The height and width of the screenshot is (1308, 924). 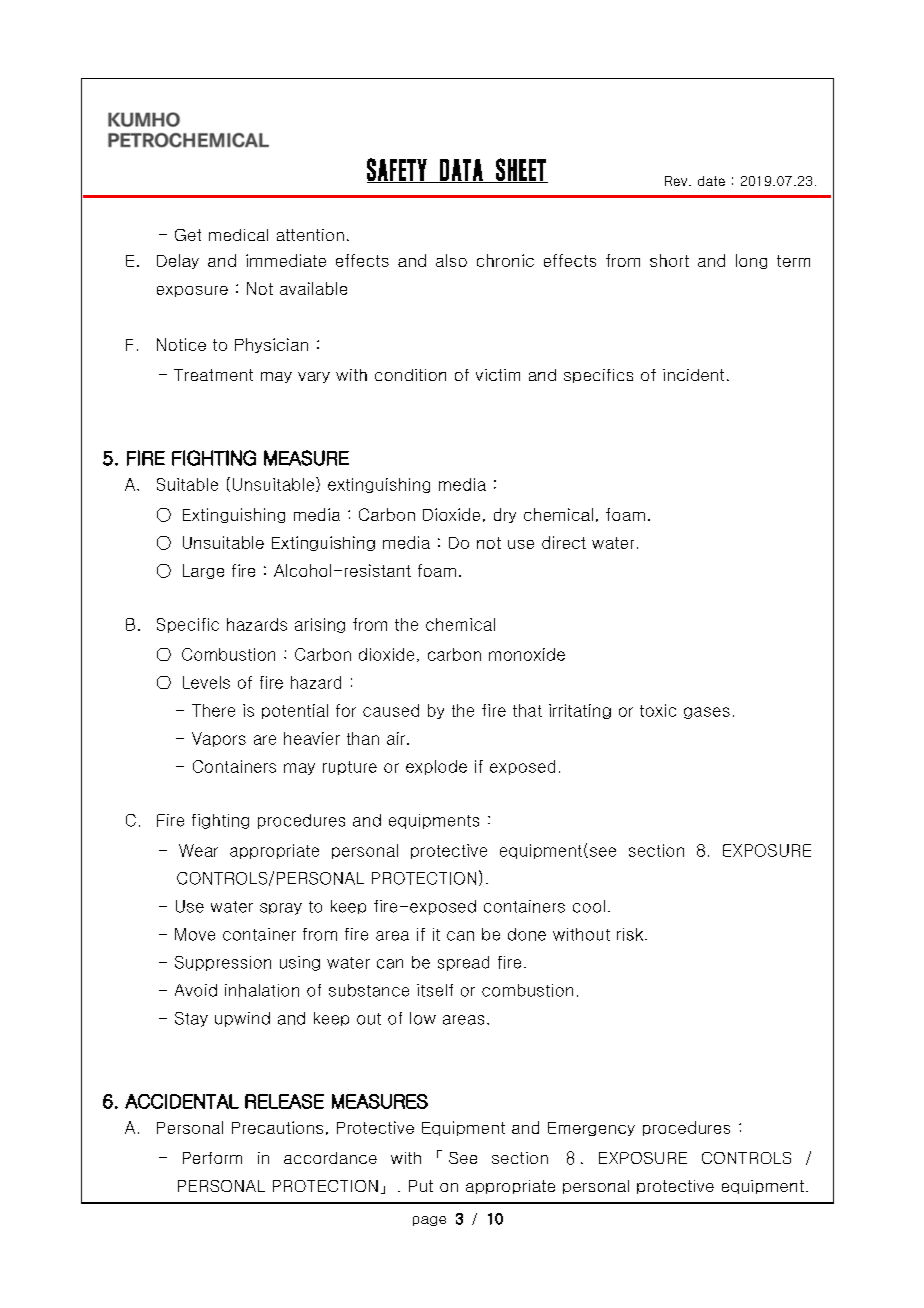 What do you see at coordinates (212, 1158) in the screenshot?
I see `Perform` at bounding box center [212, 1158].
